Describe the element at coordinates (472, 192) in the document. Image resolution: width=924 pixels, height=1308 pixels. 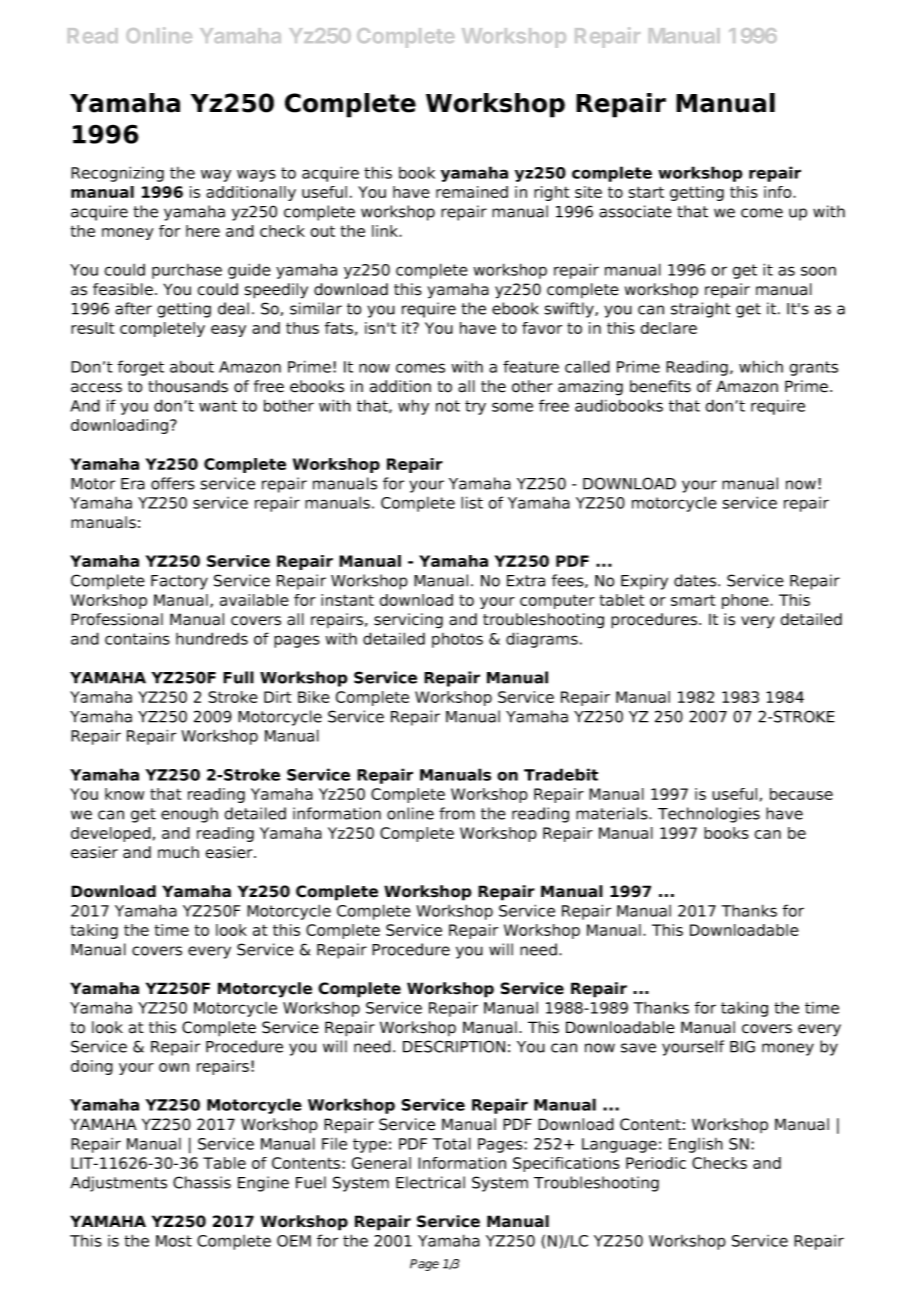
I see `remained` at that location.
